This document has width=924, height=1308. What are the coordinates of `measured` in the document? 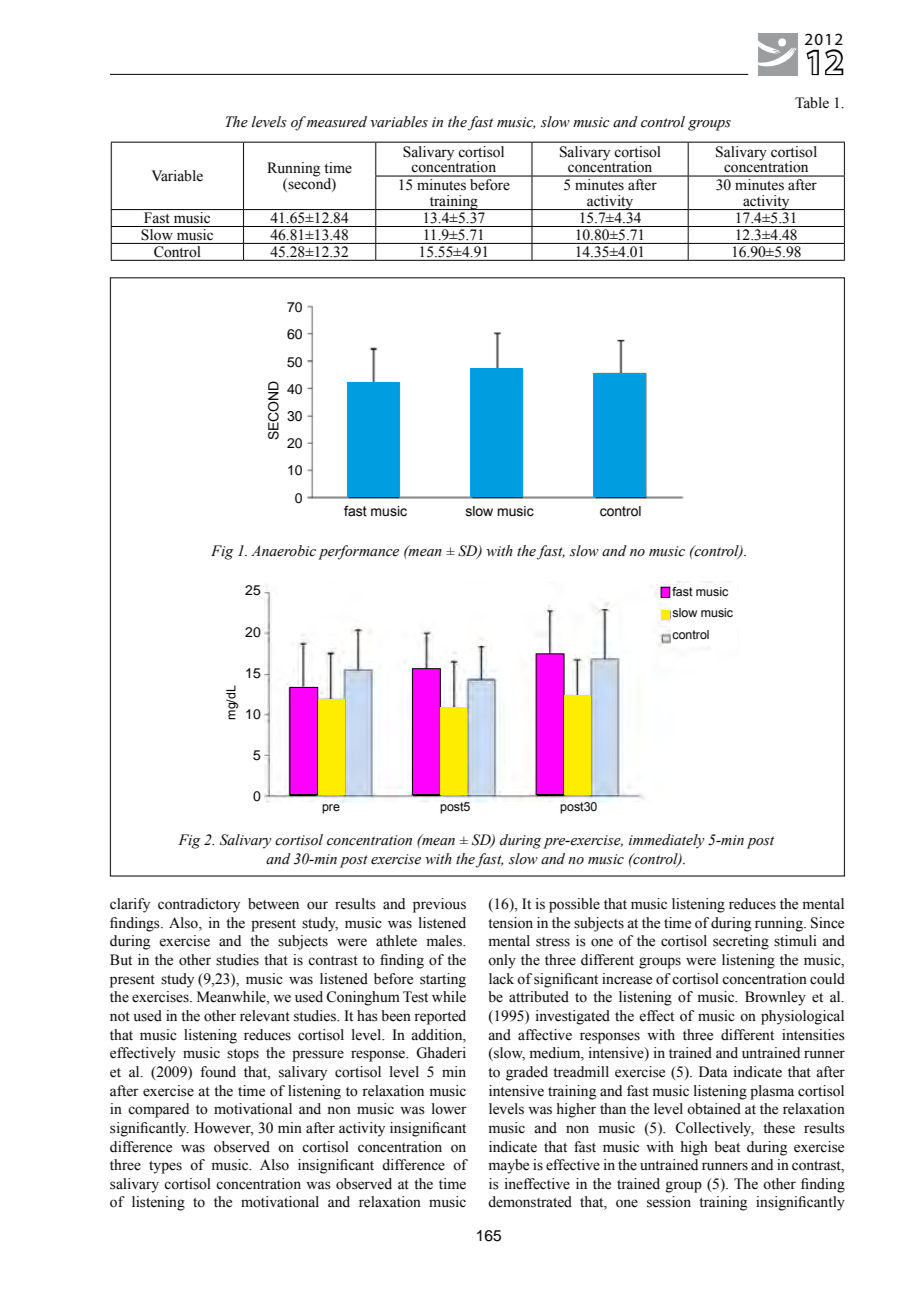 It's located at (337, 122).
